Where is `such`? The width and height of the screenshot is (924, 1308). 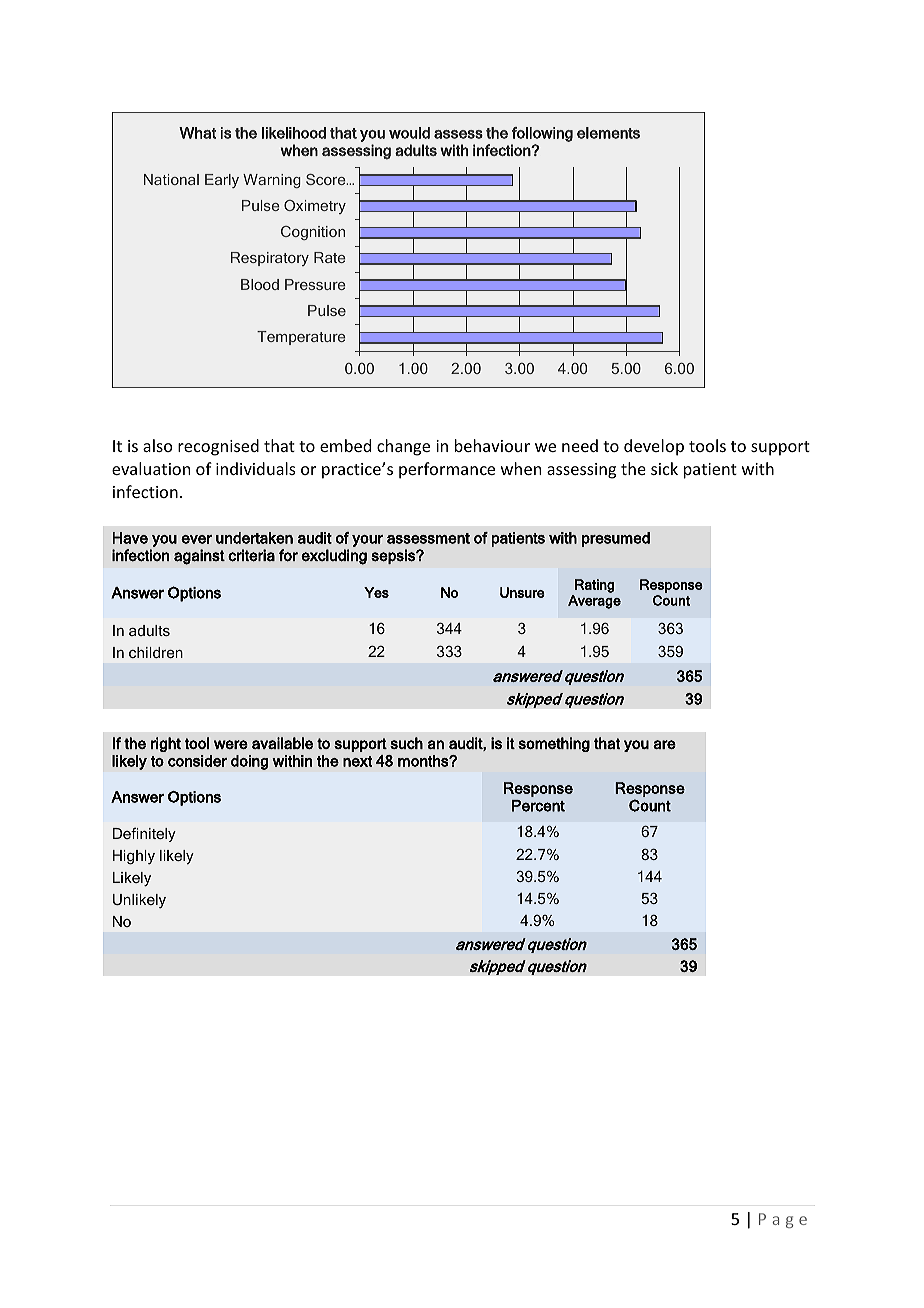 such is located at coordinates (406, 743).
